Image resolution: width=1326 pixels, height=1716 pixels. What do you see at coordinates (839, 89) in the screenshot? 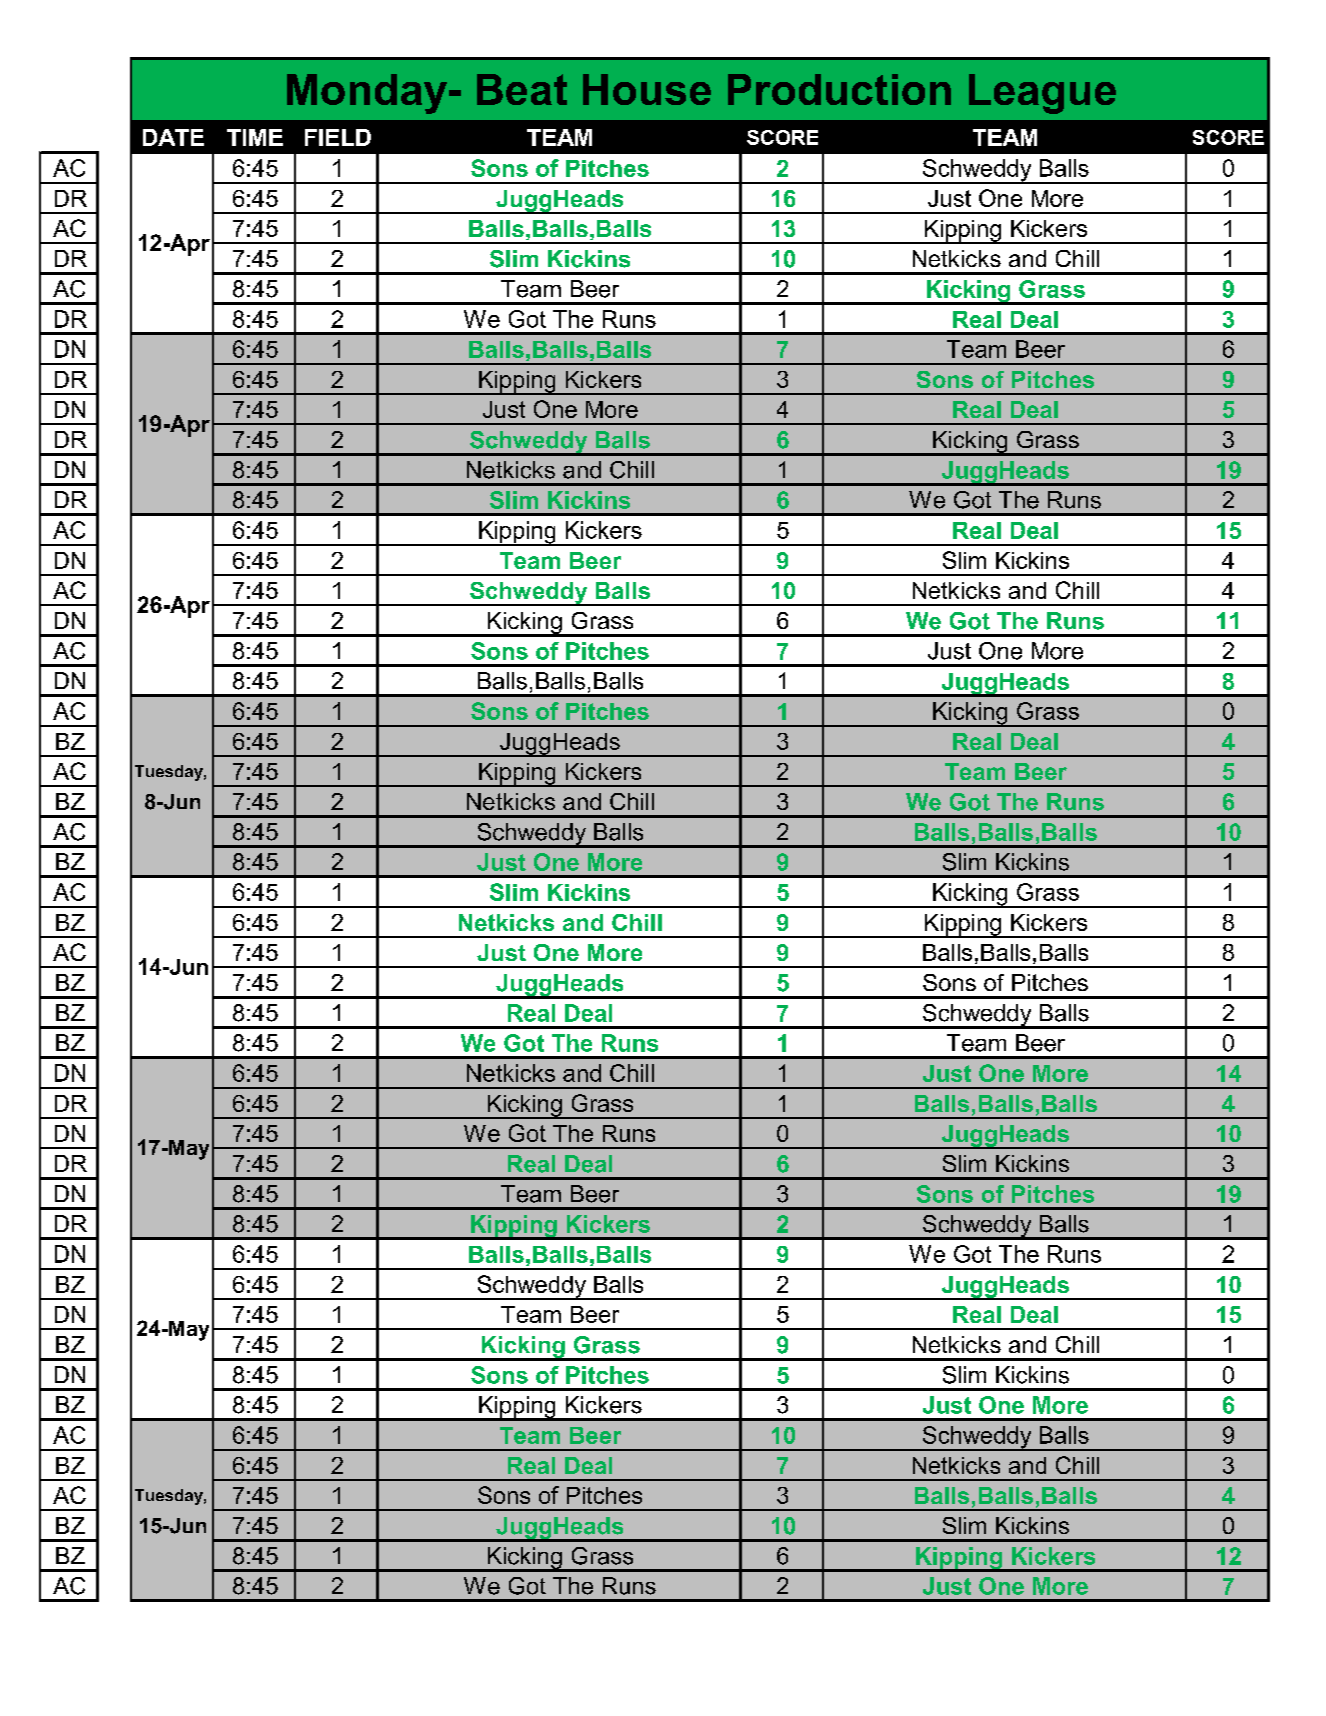
I see `Production` at bounding box center [839, 89].
